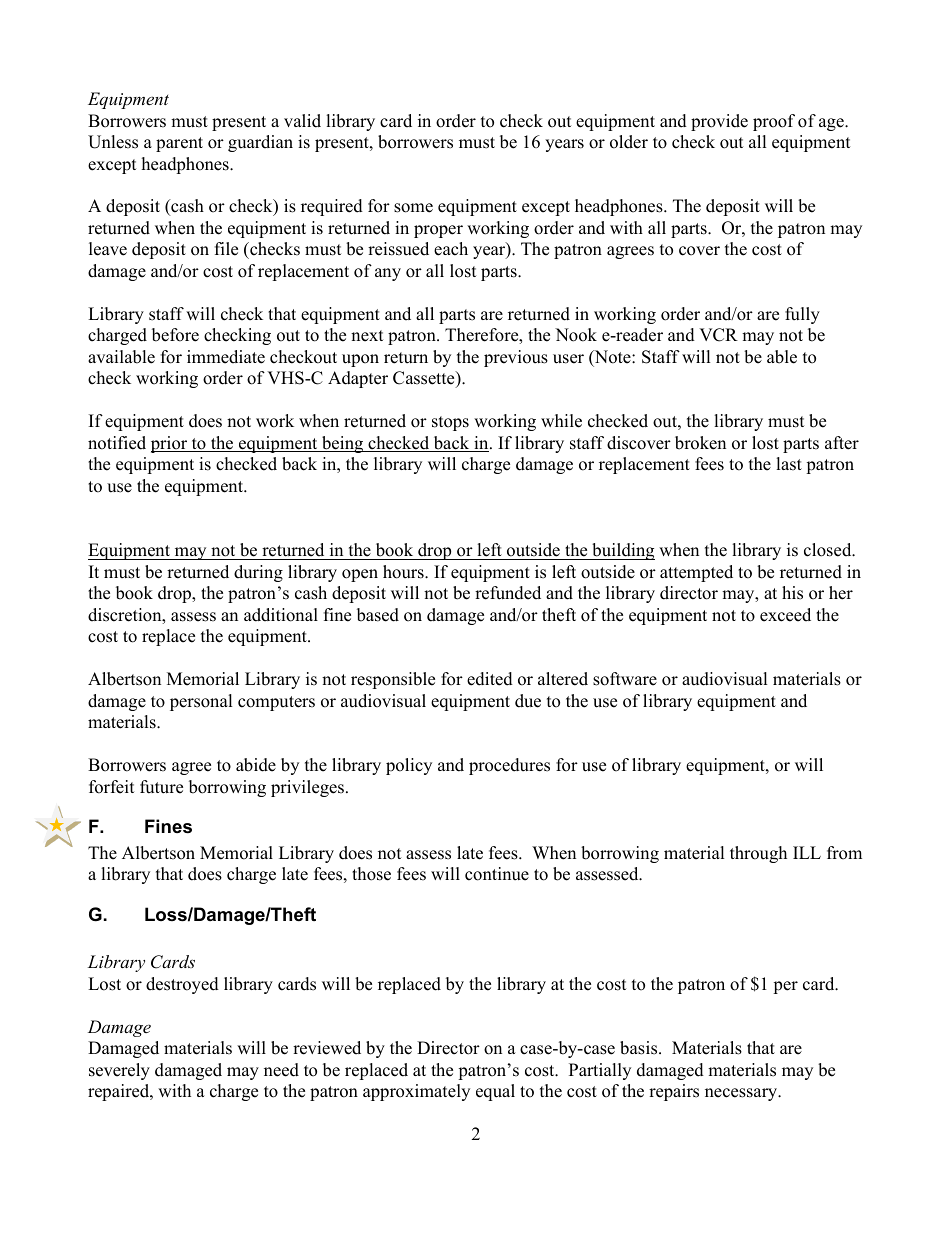 Image resolution: width=952 pixels, height=1233 pixels. I want to click on severely, so click(119, 1071).
